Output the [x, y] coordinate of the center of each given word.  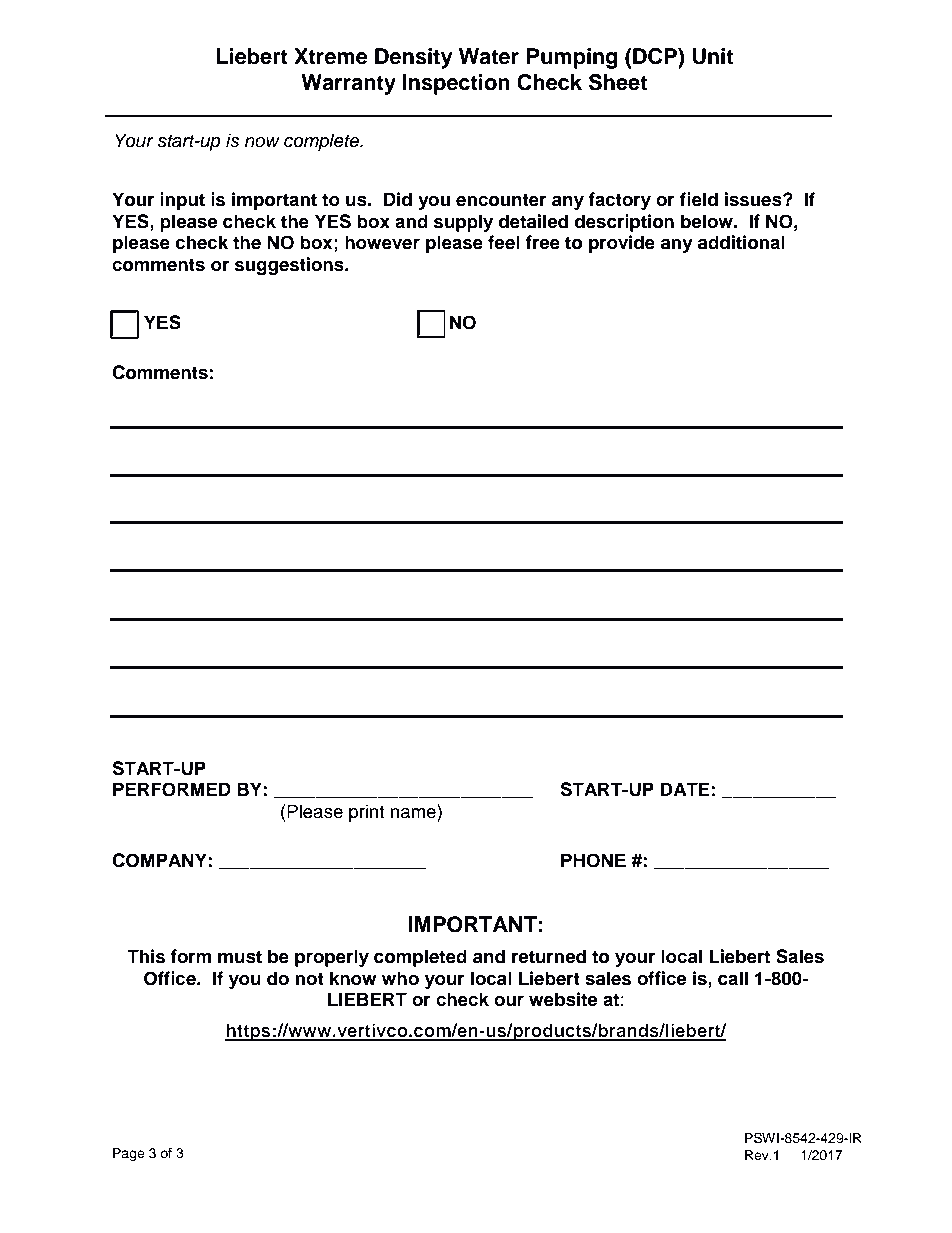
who [400, 978]
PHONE [593, 860]
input [182, 201]
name [413, 813]
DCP [655, 56]
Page [129, 1154]
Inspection [456, 84]
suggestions [290, 266]
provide [622, 244]
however [382, 242]
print [366, 813]
